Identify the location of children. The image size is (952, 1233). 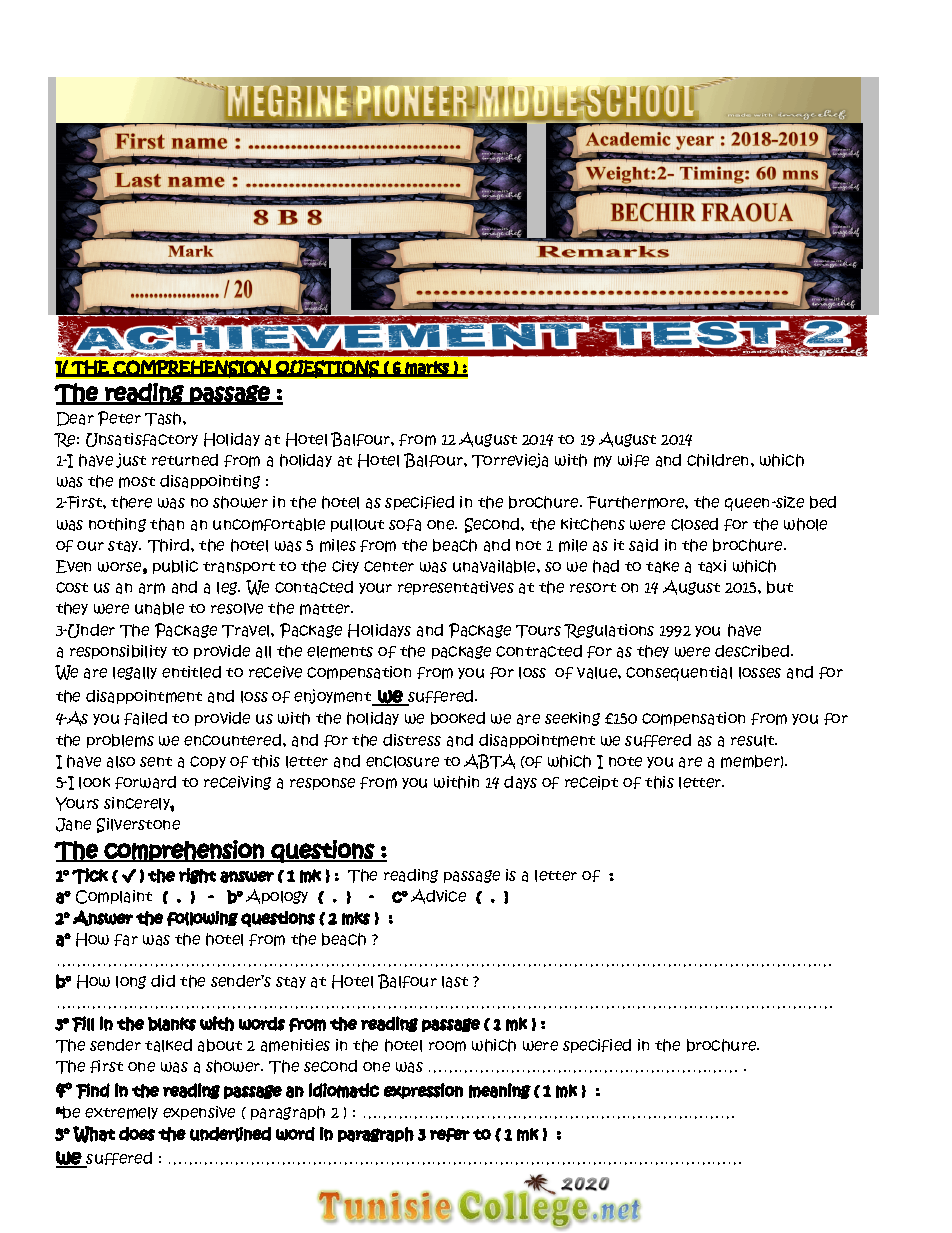
(719, 460).
